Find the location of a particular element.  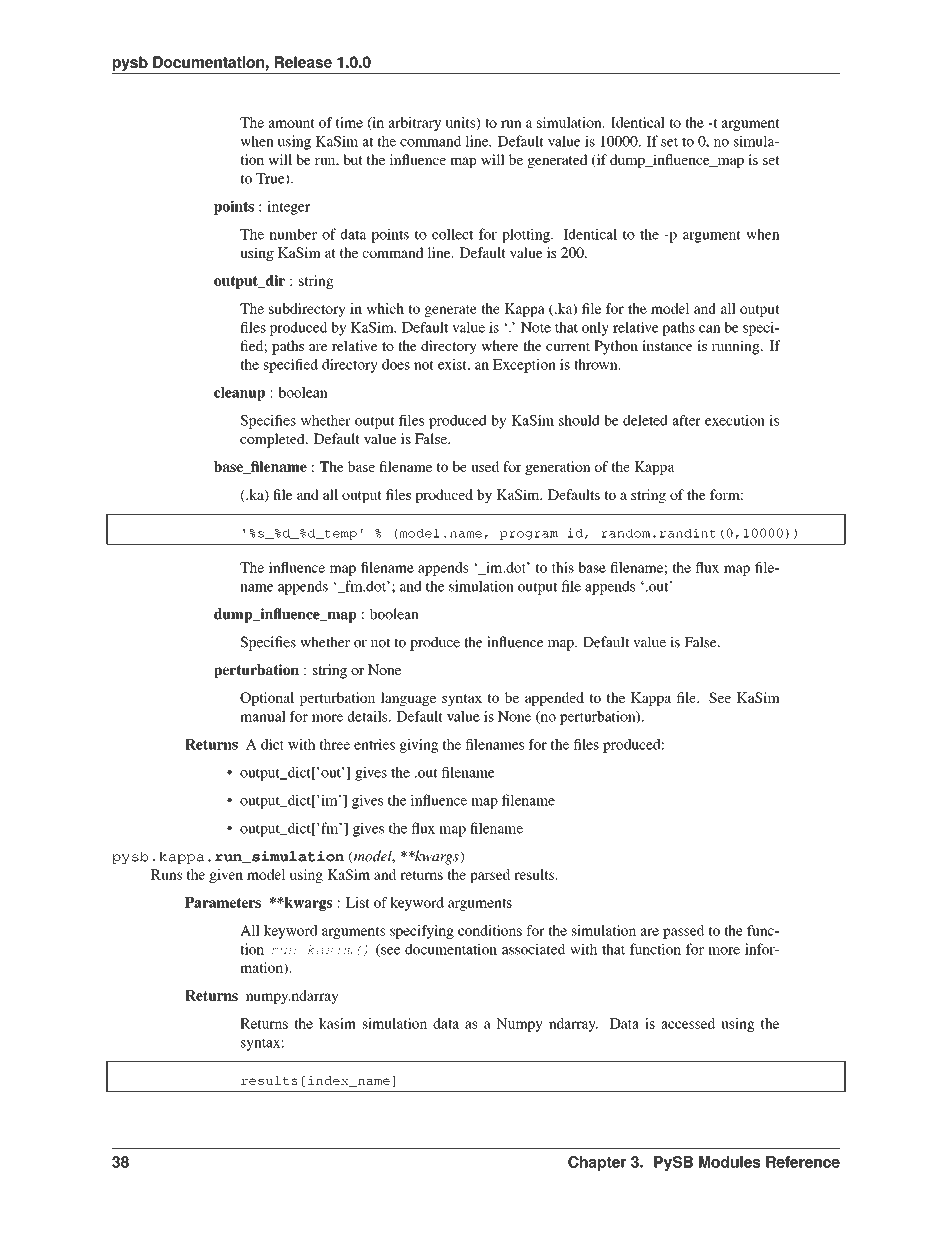

manual is located at coordinates (263, 716).
